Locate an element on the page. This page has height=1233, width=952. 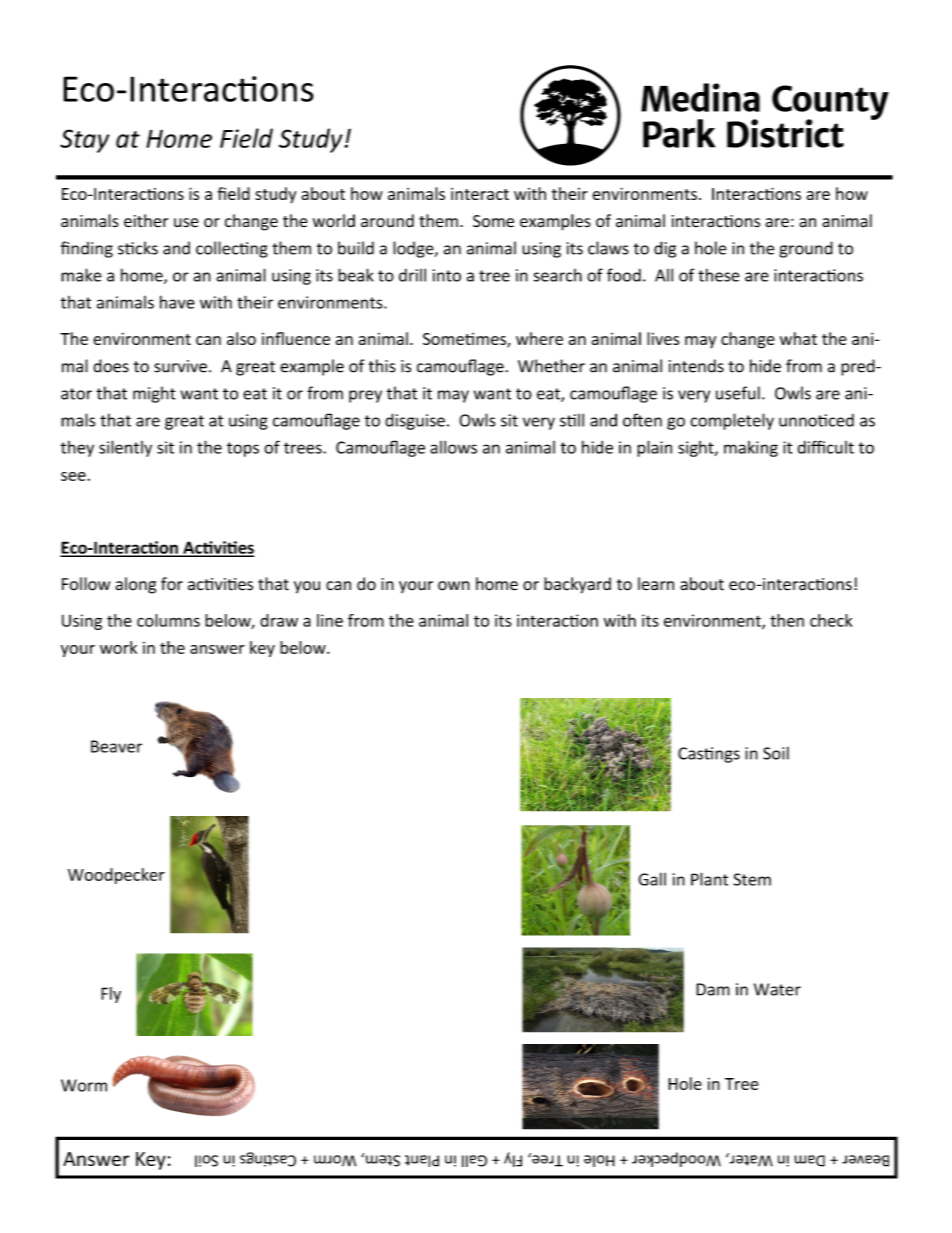
columns is located at coordinates (168, 620).
